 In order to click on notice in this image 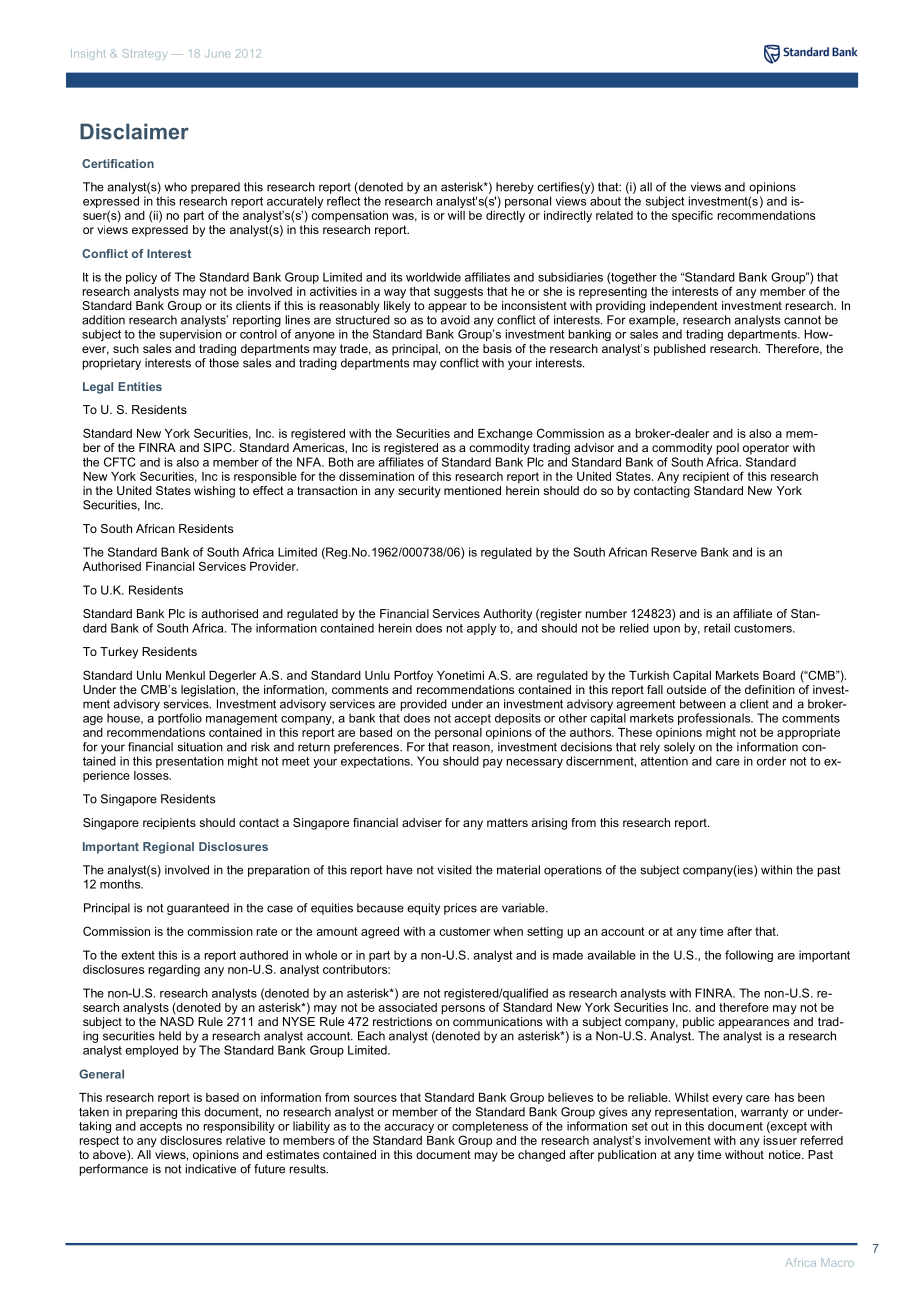, I will do `click(786, 1154)`.
